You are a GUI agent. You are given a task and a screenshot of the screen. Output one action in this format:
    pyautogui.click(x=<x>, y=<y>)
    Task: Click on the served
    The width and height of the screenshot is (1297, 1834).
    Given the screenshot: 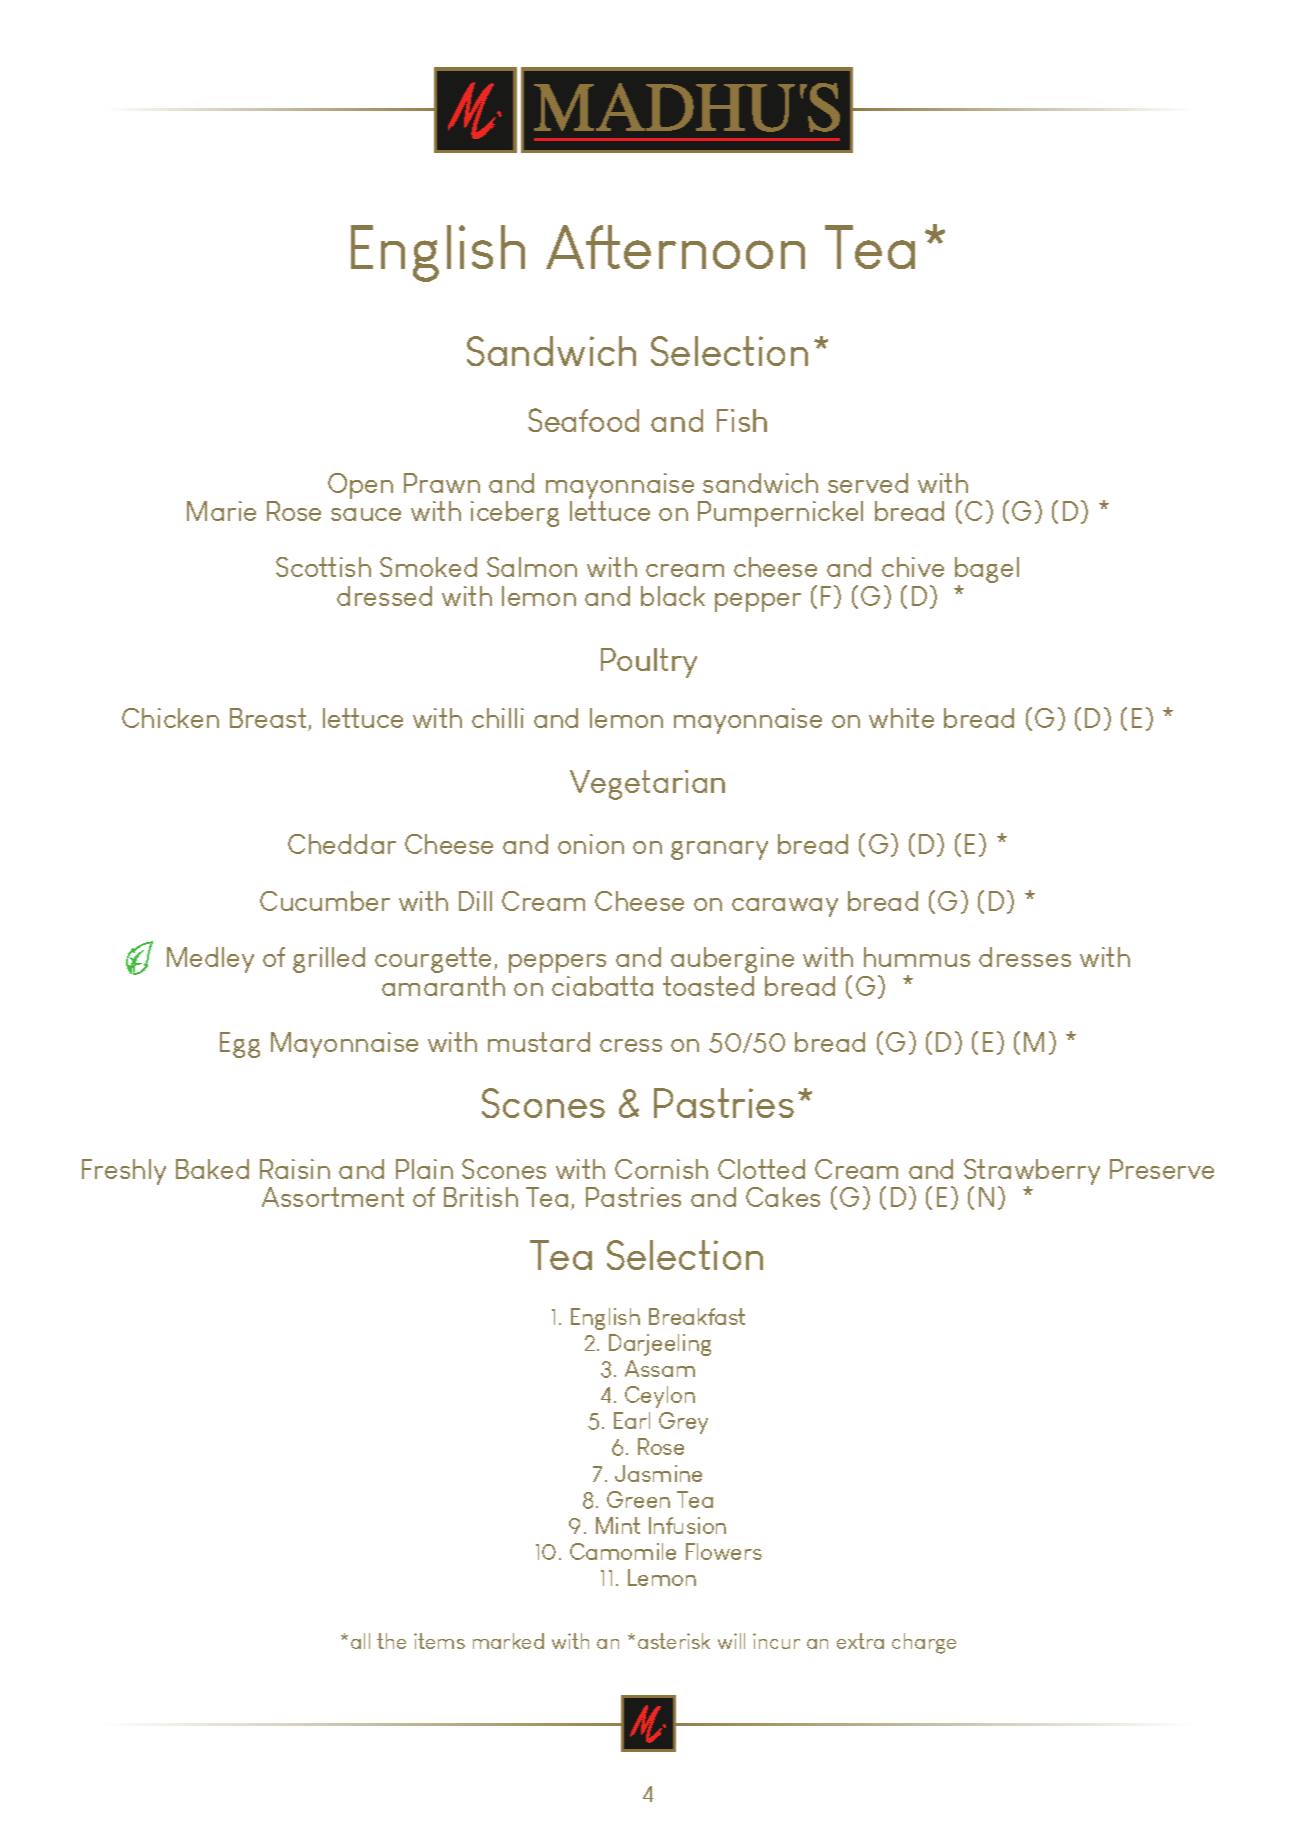 What is the action you would take?
    pyautogui.click(x=868, y=483)
